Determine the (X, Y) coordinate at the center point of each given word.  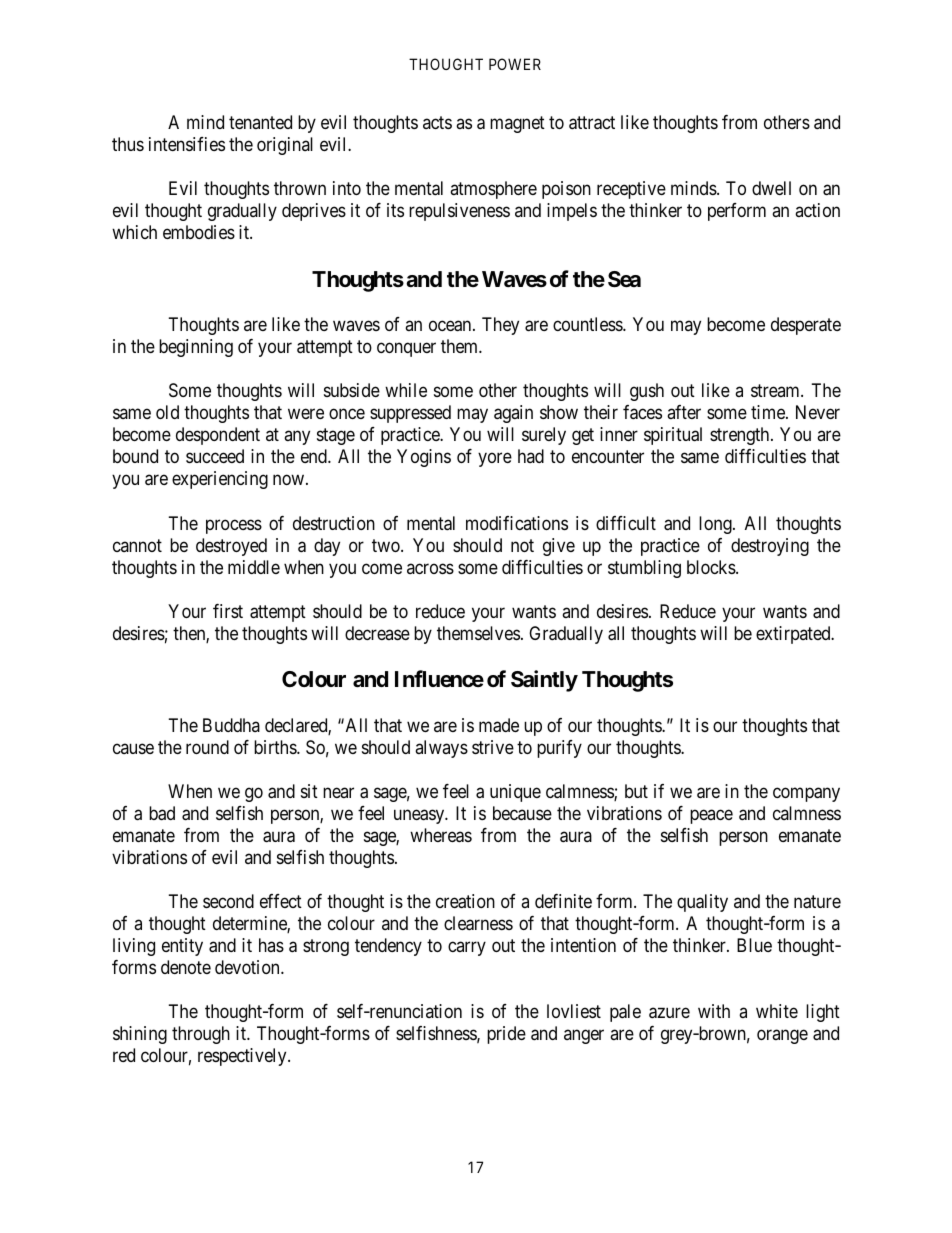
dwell (771, 188)
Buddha (231, 725)
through (201, 1035)
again (513, 414)
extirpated (794, 635)
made (499, 725)
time (769, 412)
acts (437, 122)
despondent (218, 436)
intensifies (187, 144)
